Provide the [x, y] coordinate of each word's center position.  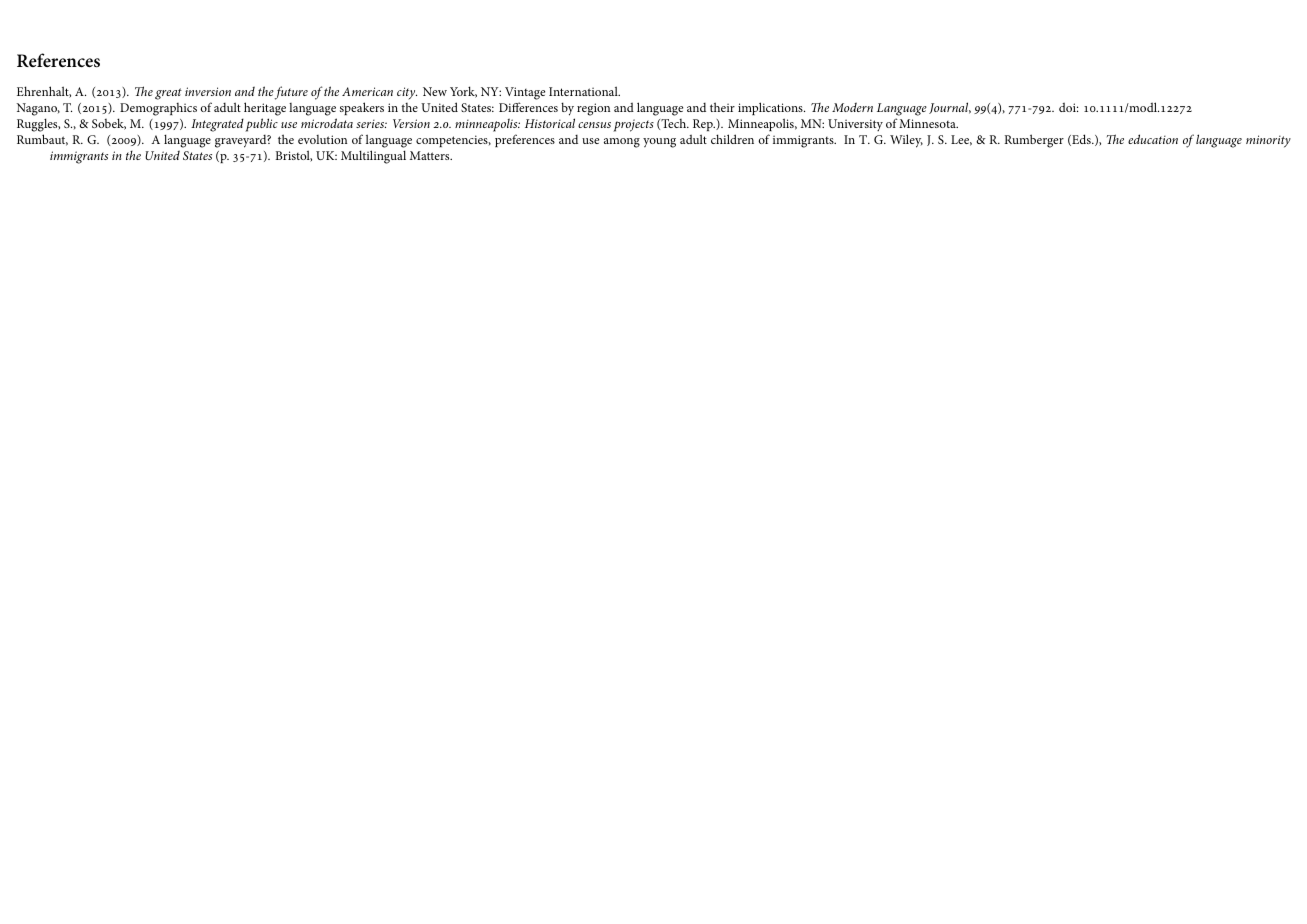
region [593, 109]
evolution [322, 139]
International [584, 91]
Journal [950, 108]
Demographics [158, 109]
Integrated [217, 125]
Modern [852, 107]
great [168, 94]
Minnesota [928, 123]
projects [633, 125]
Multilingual [373, 157]
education [1153, 139]
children [732, 139]
